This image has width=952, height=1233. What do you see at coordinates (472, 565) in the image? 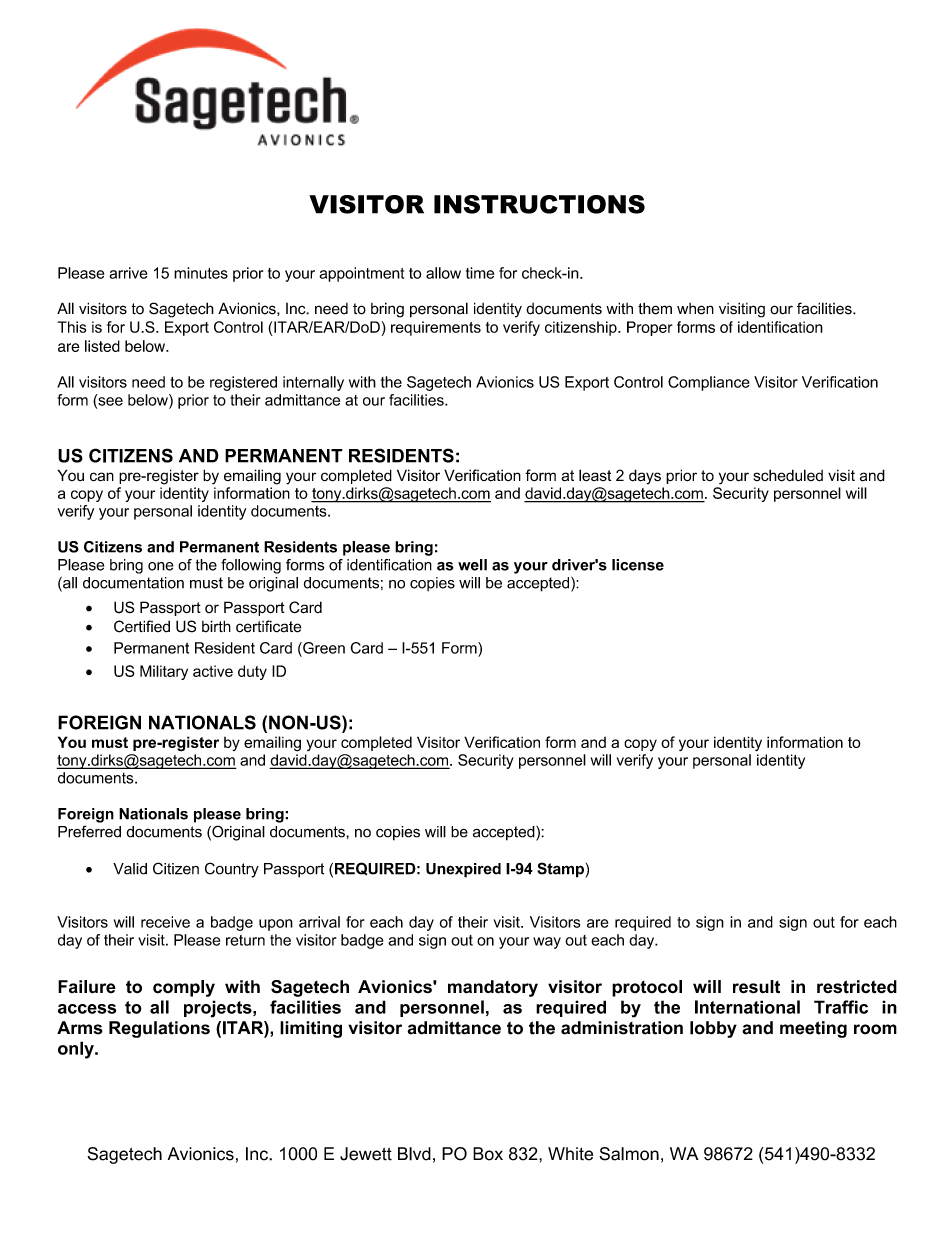
I see `well` at bounding box center [472, 565].
